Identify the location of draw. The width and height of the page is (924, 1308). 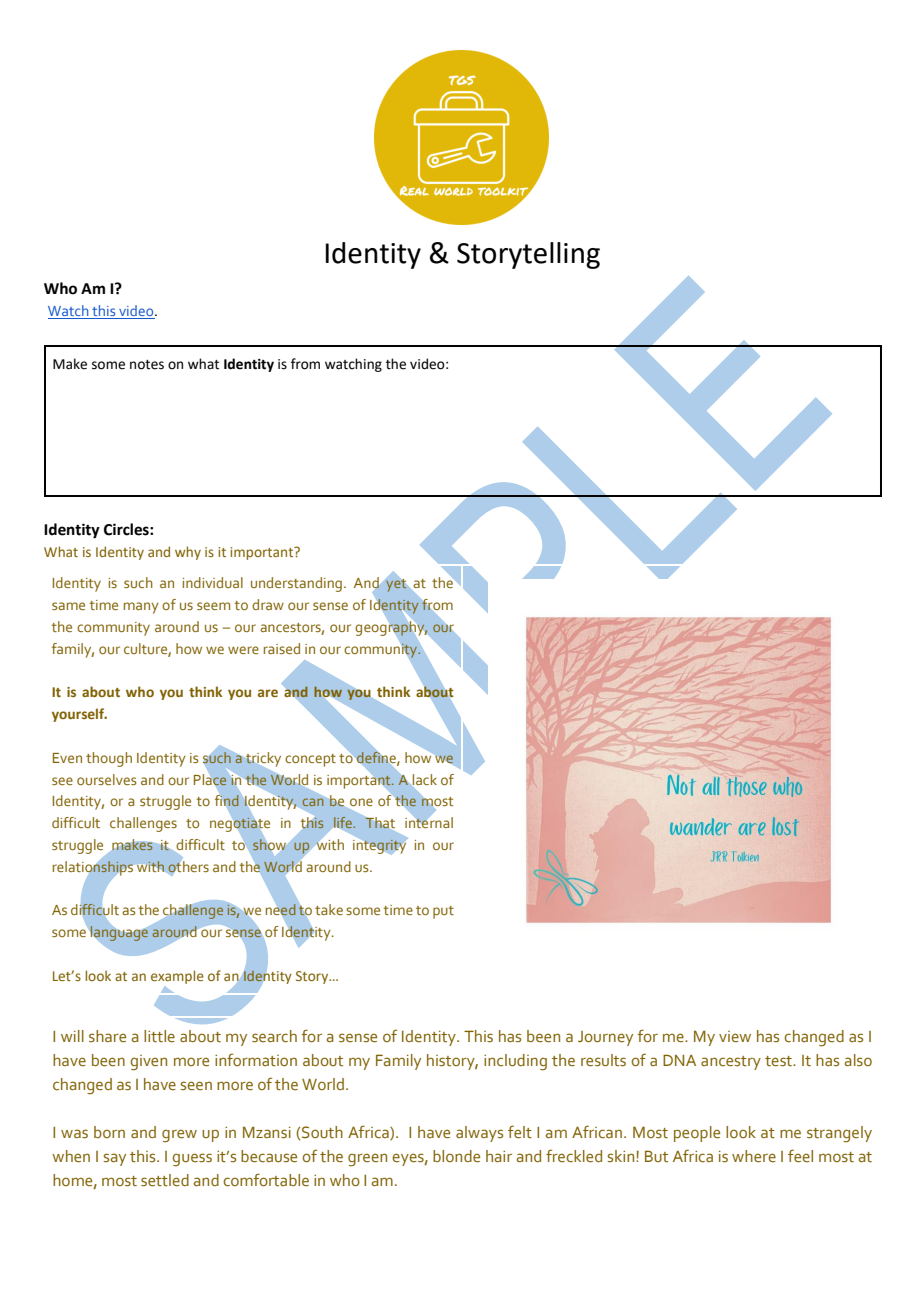
(268, 604).
